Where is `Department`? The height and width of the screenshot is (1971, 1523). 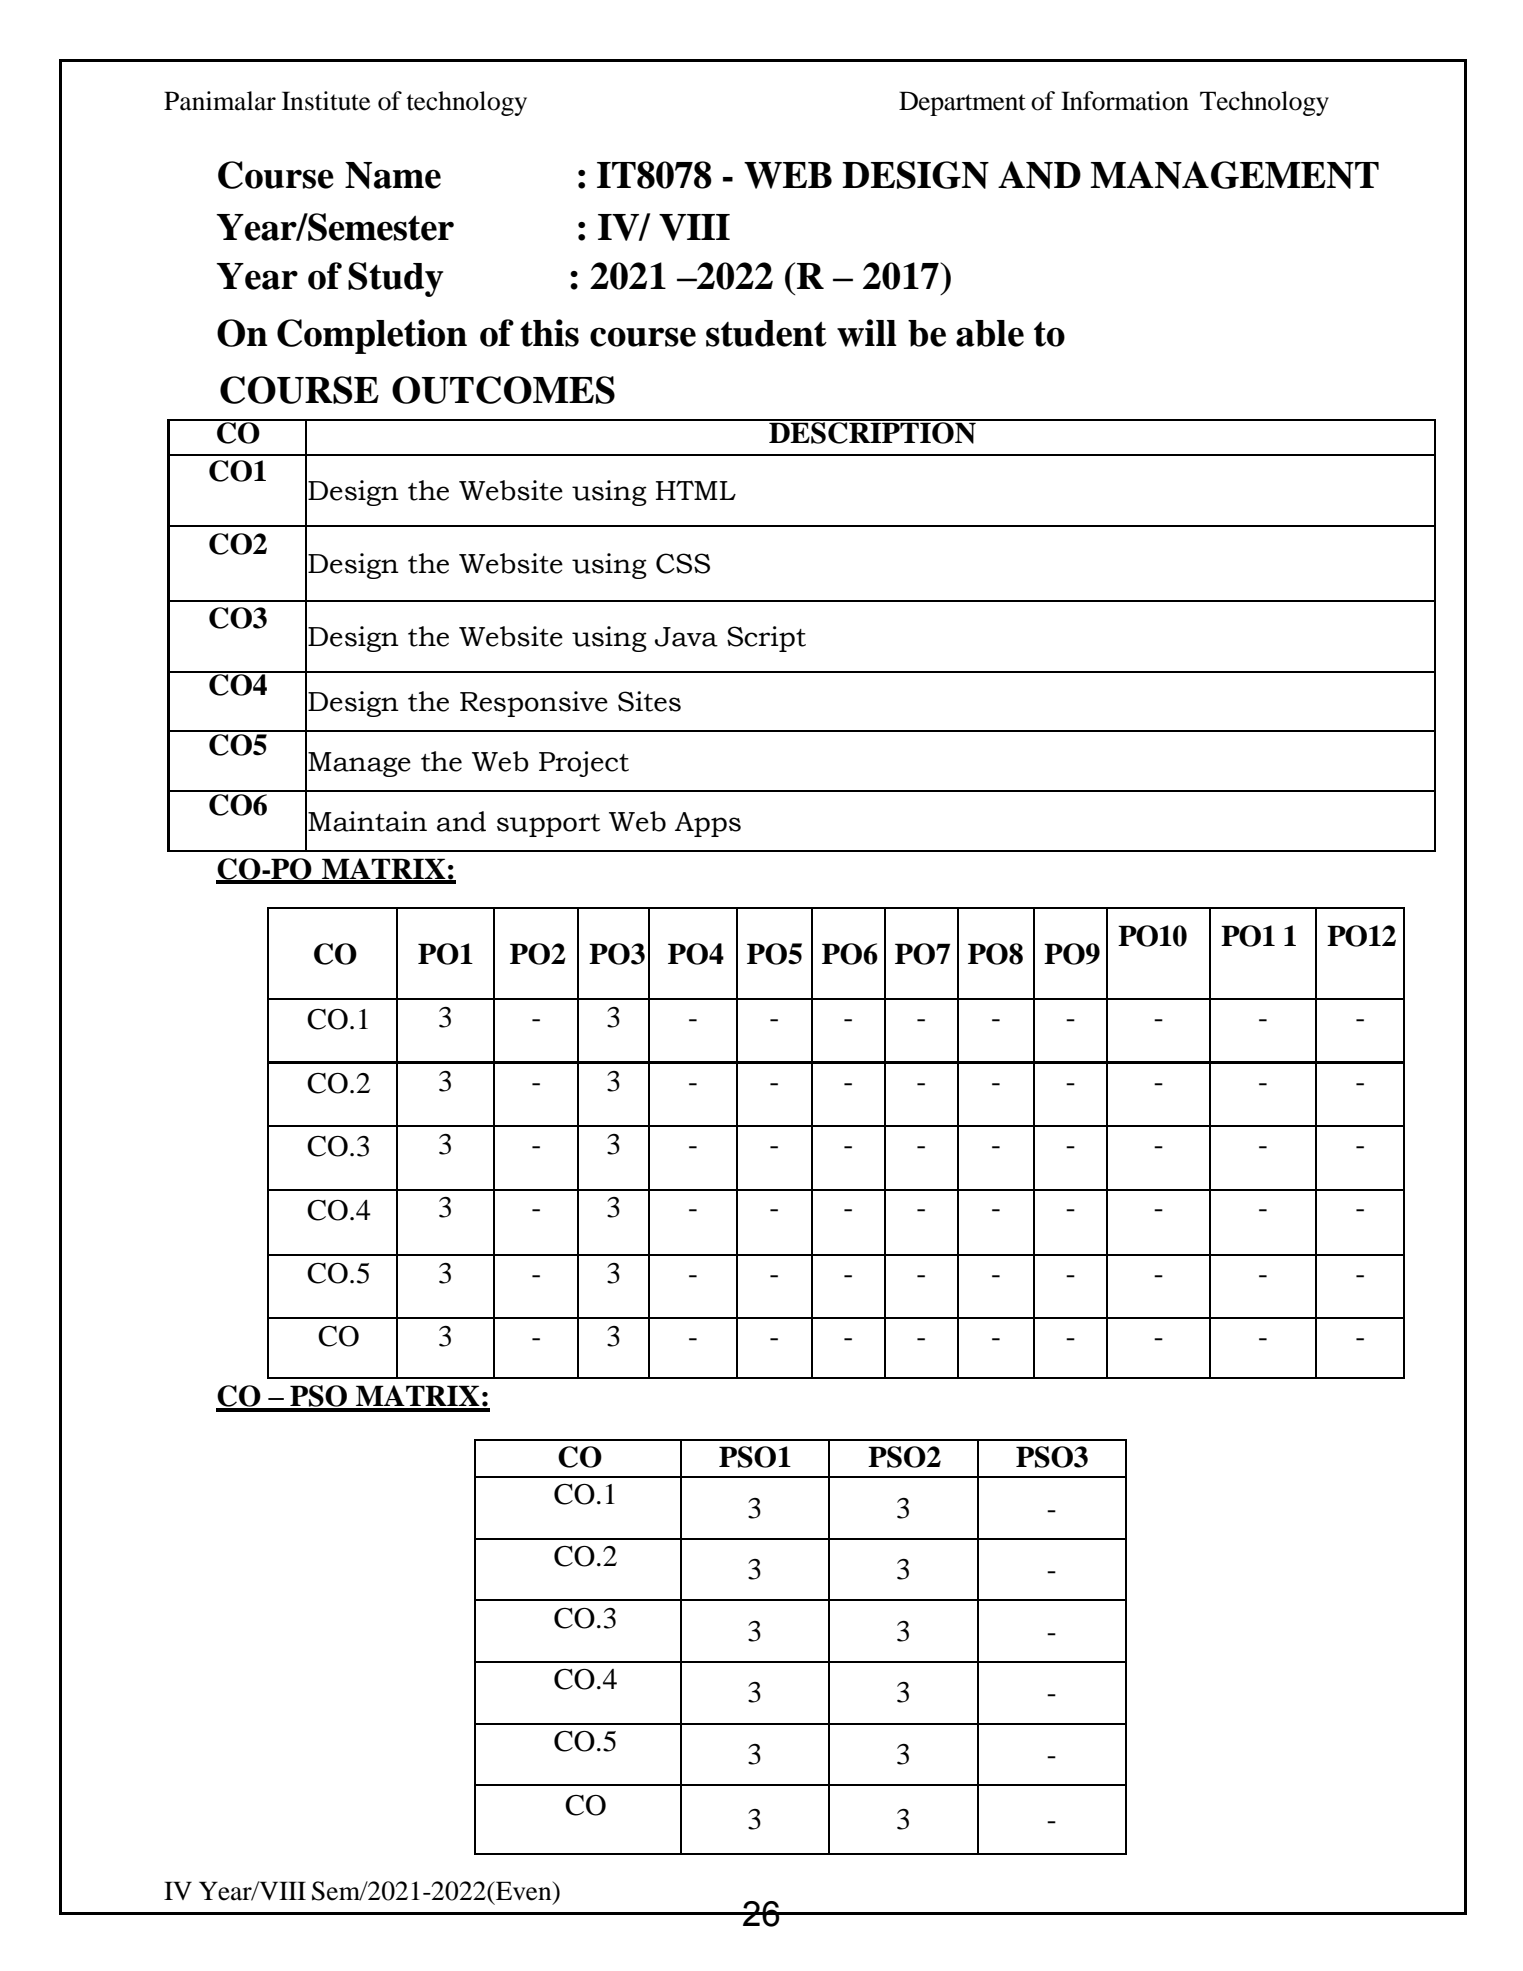 Department is located at coordinates (962, 103).
